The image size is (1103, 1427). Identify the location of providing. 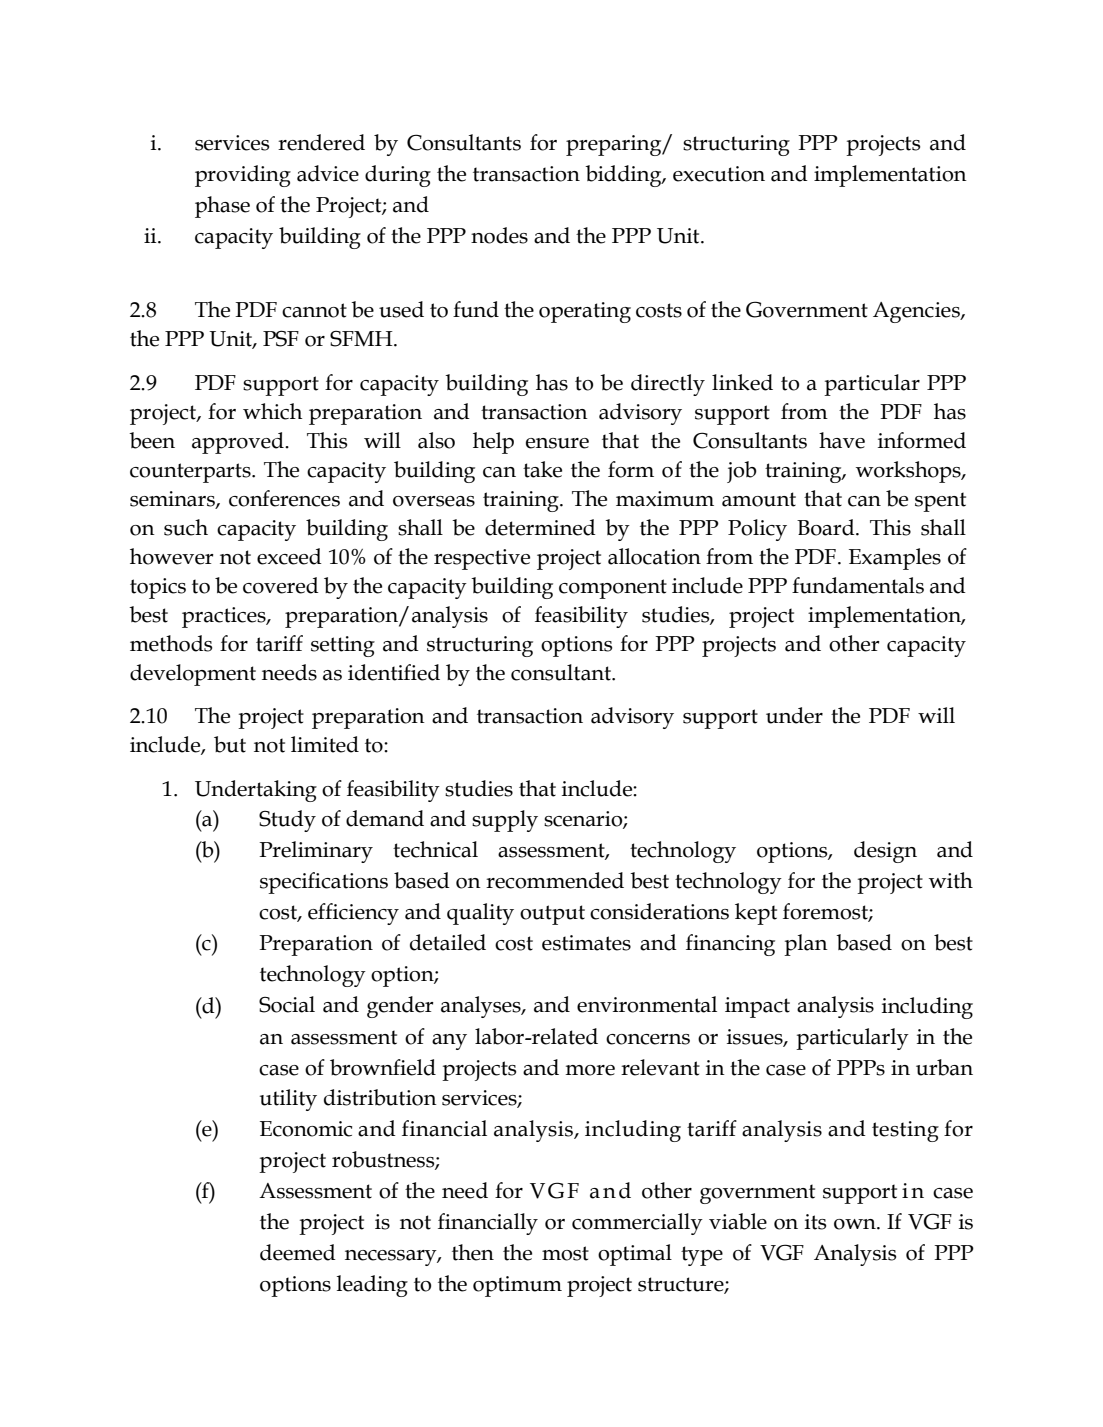
(243, 176).
